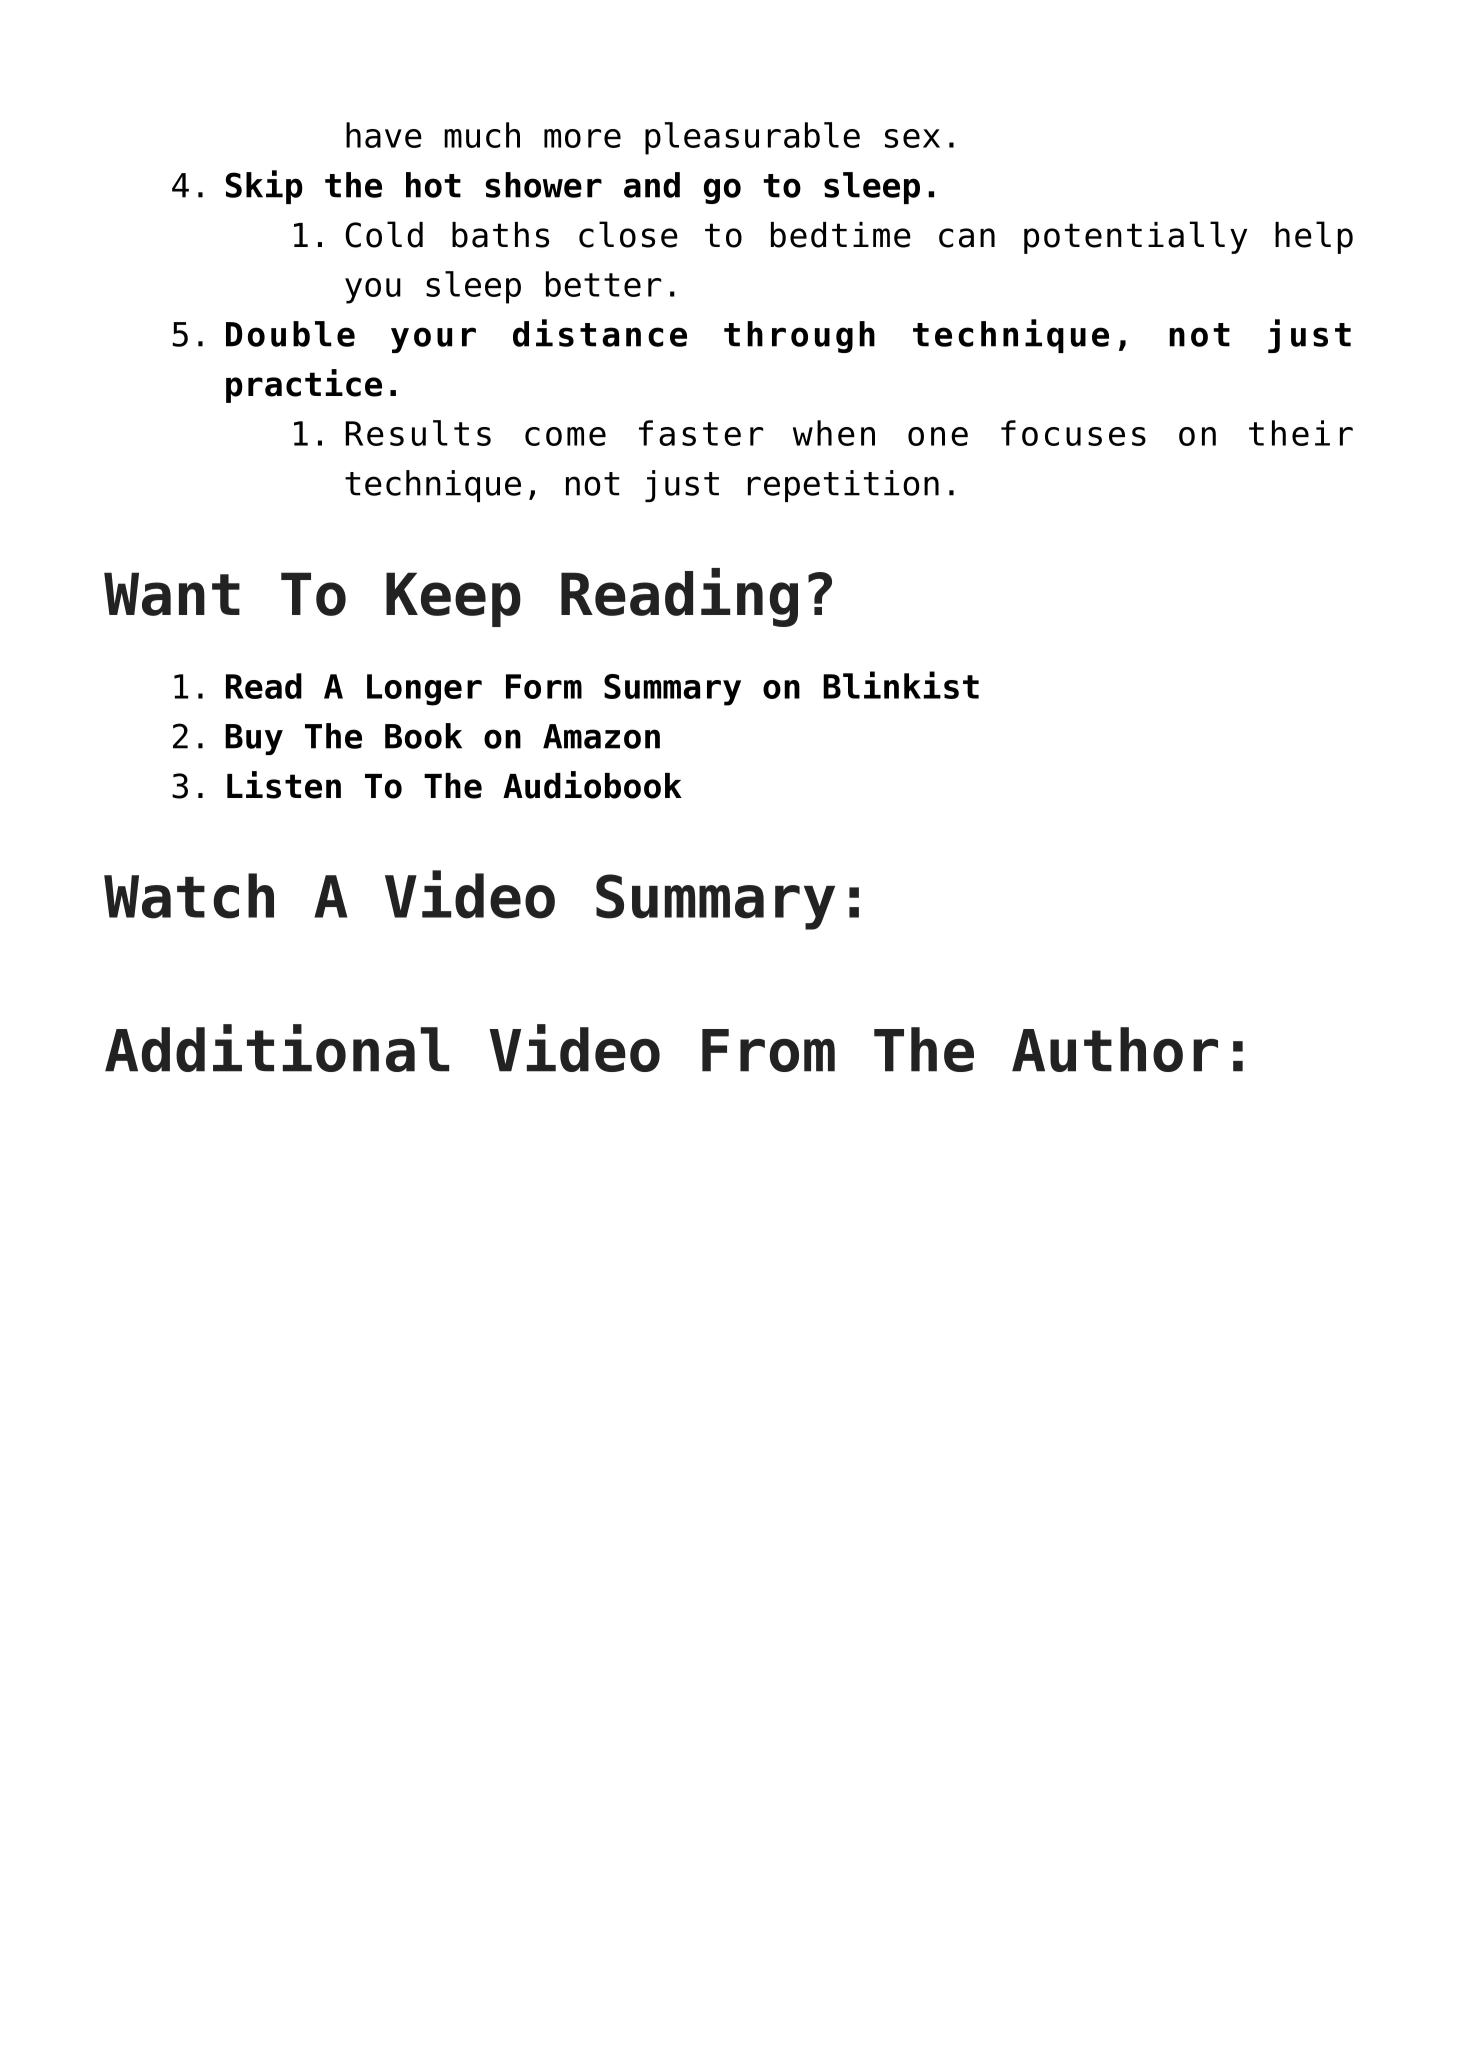  What do you see at coordinates (1135, 237) in the page?
I see `potentially` at bounding box center [1135, 237].
